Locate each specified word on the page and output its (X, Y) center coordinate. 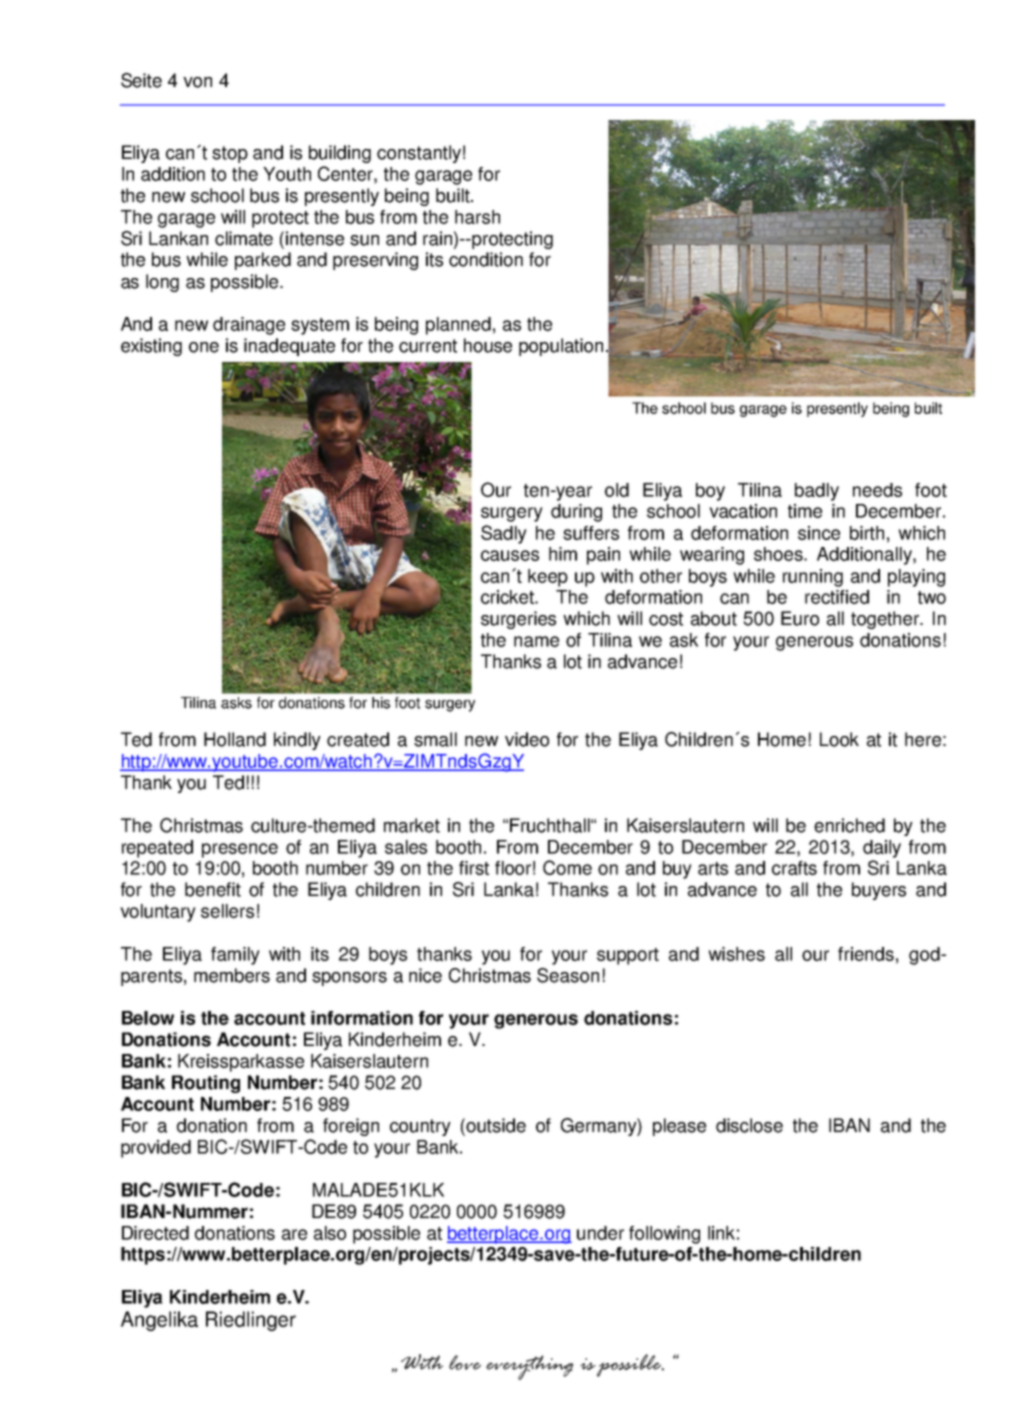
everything (530, 1367)
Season (568, 975)
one (204, 347)
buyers (879, 891)
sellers (227, 911)
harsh (477, 217)
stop (230, 154)
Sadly (504, 534)
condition (486, 259)
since (819, 533)
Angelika (159, 1321)
